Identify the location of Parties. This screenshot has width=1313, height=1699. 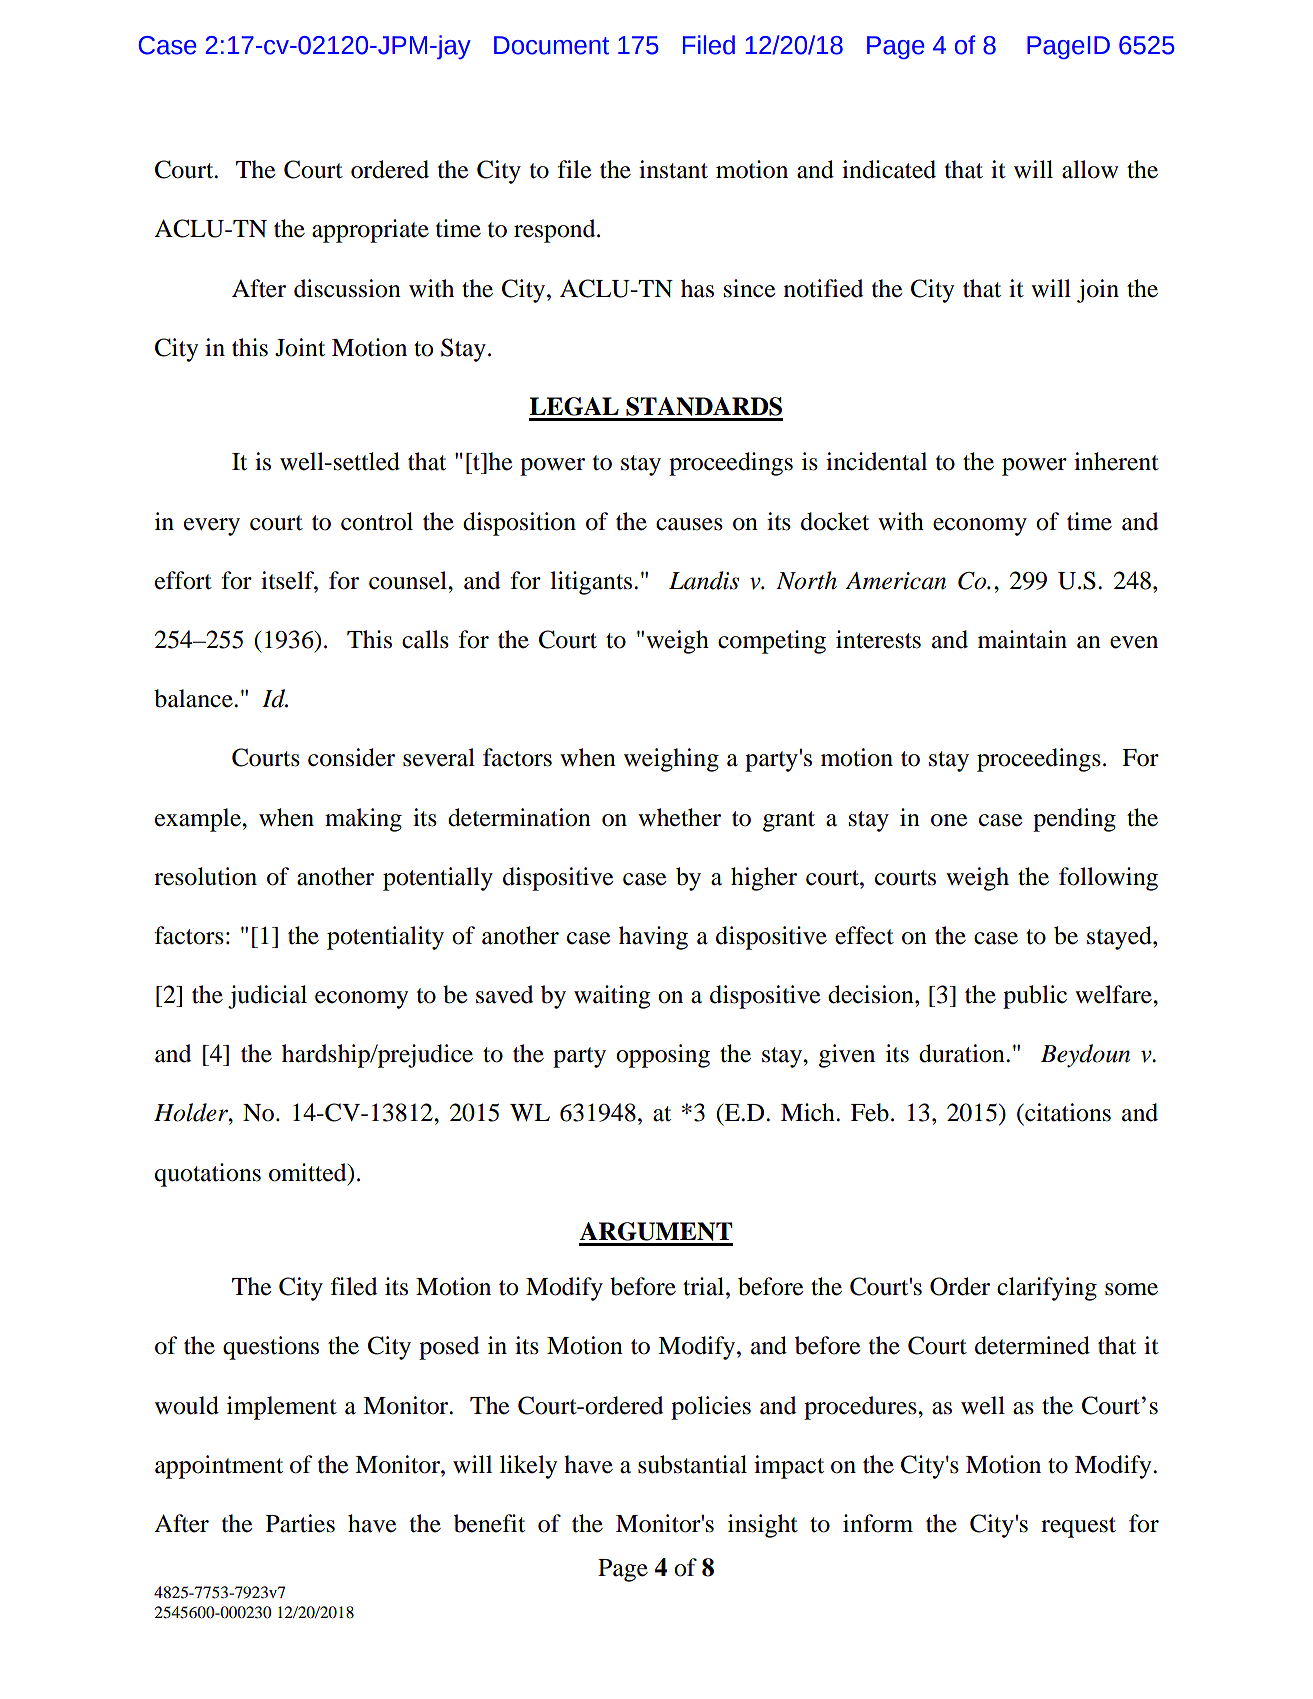
(300, 1523).
